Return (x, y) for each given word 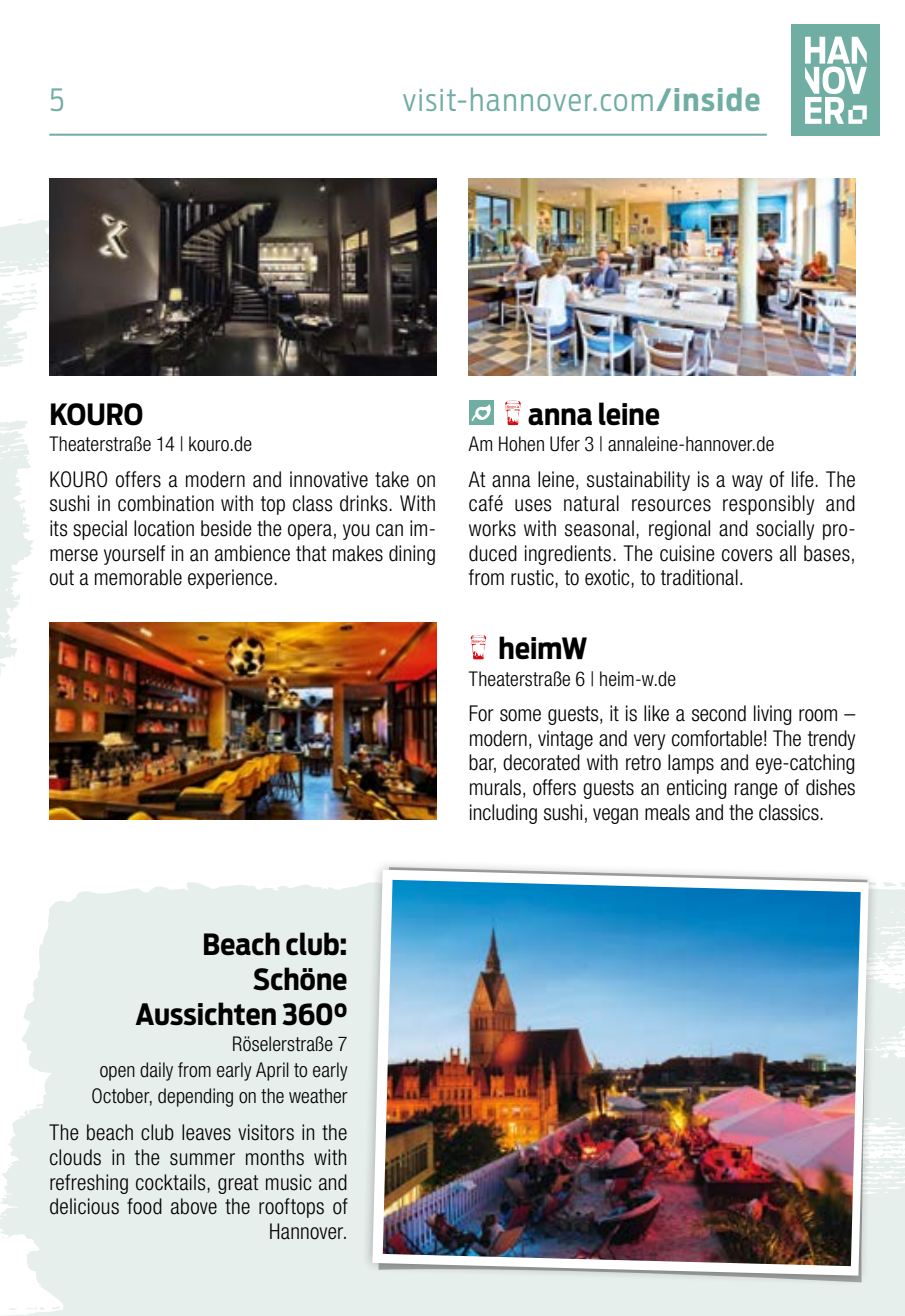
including (503, 814)
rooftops (291, 1208)
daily (156, 1071)
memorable (138, 577)
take (392, 479)
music (289, 1182)
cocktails (172, 1182)
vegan (615, 816)
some (520, 715)
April (272, 1071)
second (719, 713)
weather (318, 1096)
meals (667, 812)
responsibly (768, 505)
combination (166, 503)
